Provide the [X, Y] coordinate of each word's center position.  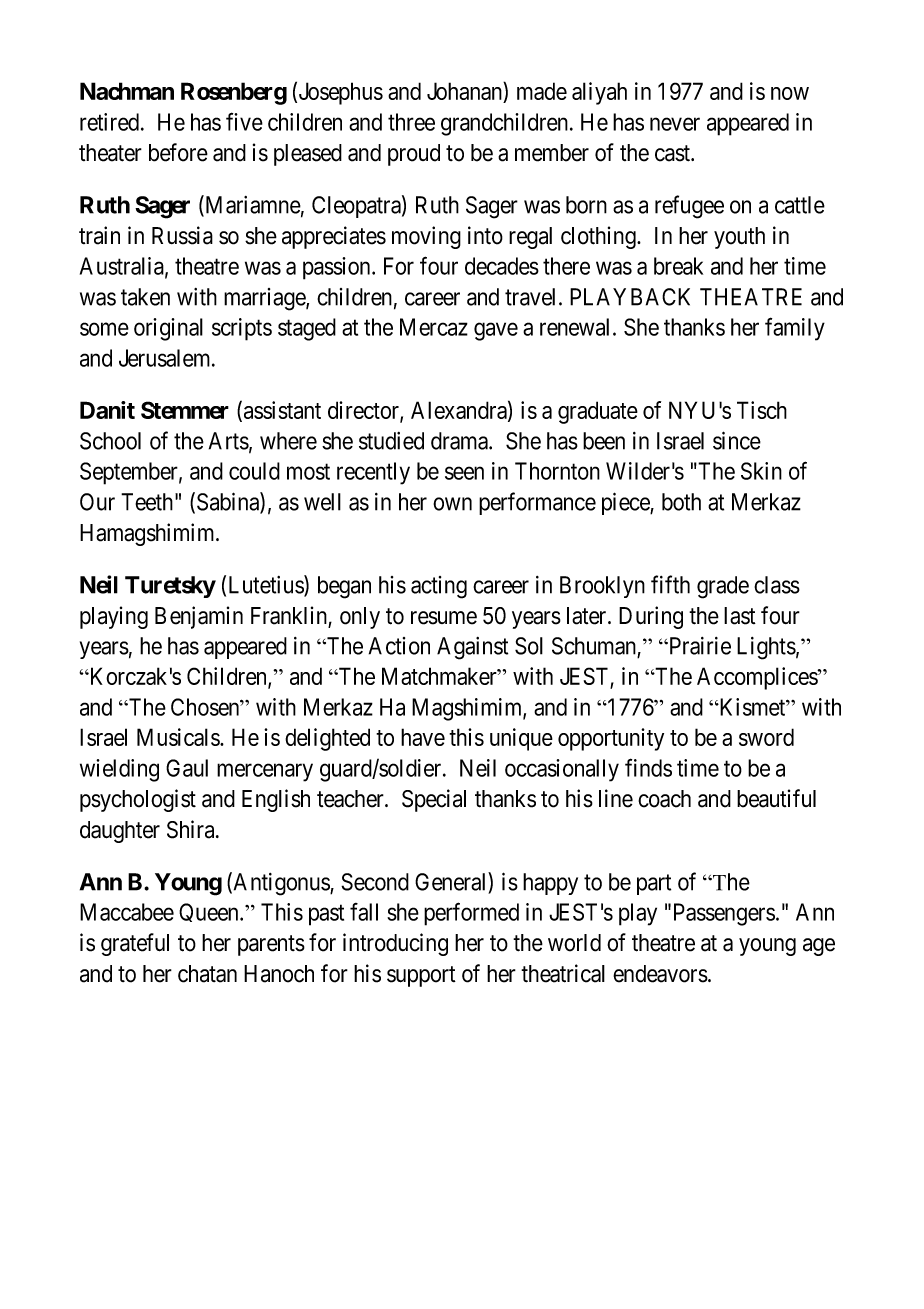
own [452, 504]
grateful [135, 944]
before [178, 152]
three [411, 122]
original [168, 329]
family [795, 329]
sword [766, 737]
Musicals [179, 737]
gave [496, 331]
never [675, 124]
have [423, 737]
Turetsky [170, 587]
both [681, 502]
